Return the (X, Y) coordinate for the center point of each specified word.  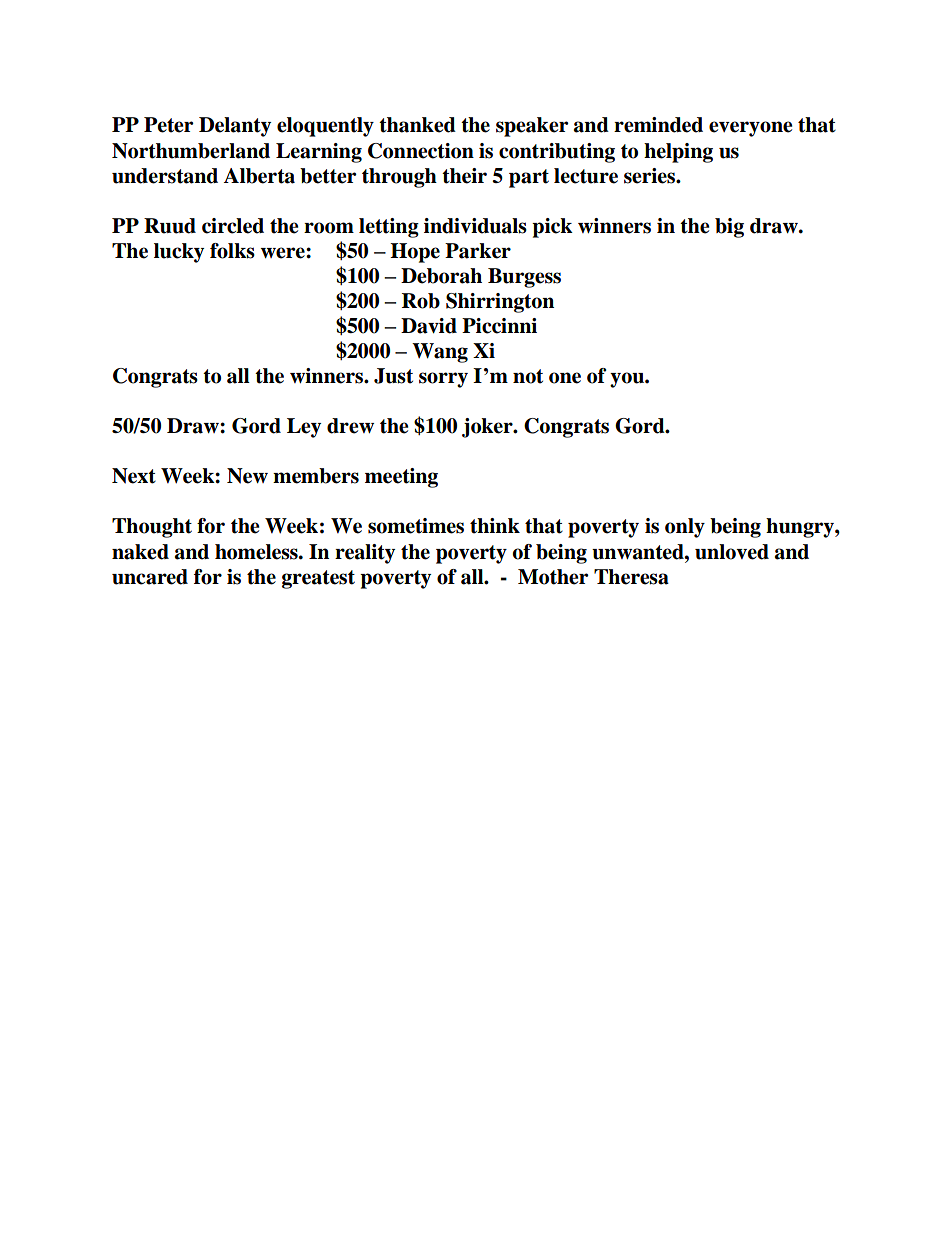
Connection (421, 151)
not (528, 376)
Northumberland (191, 151)
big (729, 228)
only (685, 528)
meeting (401, 478)
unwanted (639, 552)
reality (365, 554)
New (247, 476)
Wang (440, 353)
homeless (257, 552)
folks (232, 251)
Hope (415, 253)
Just (393, 376)
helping (678, 153)
